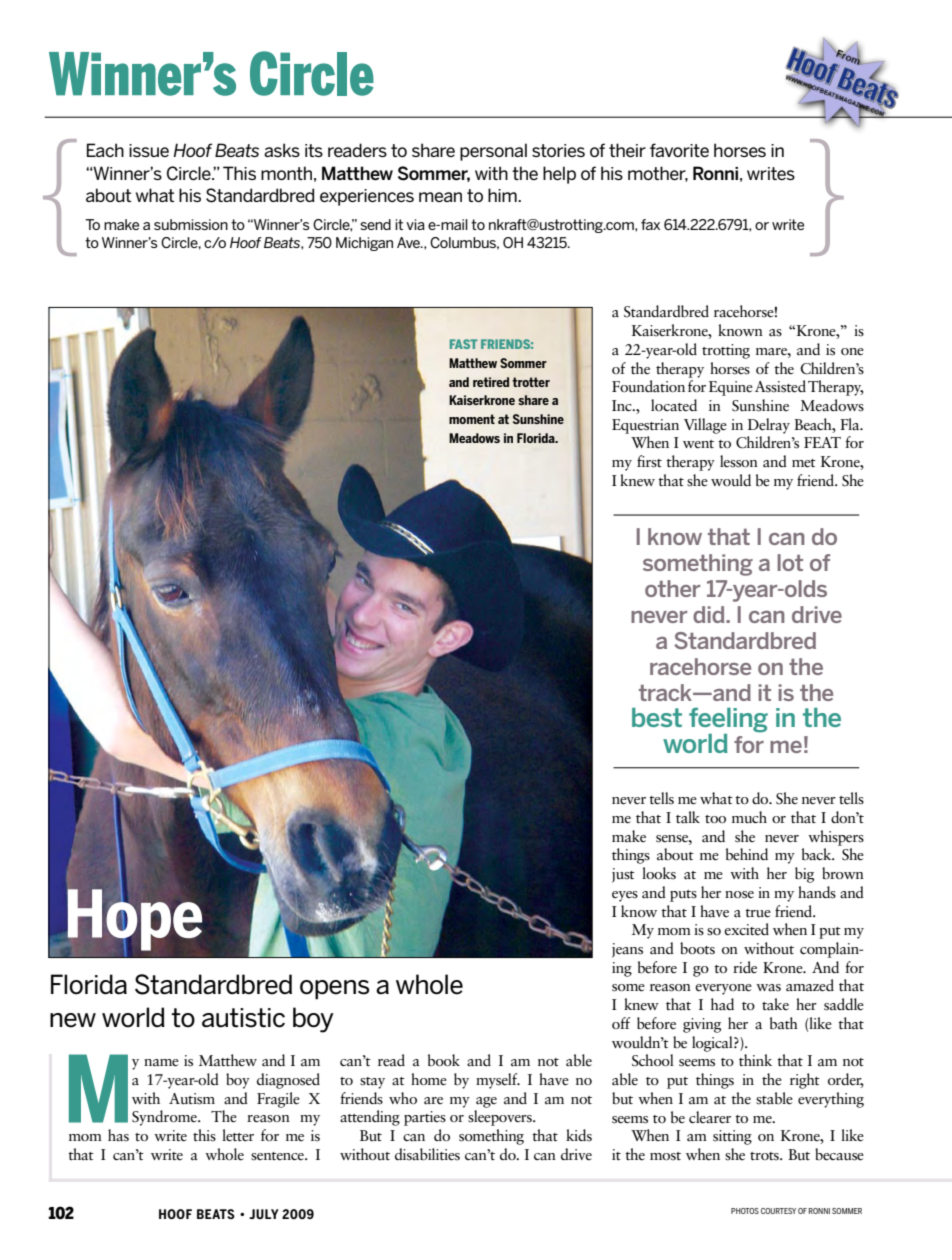 The width and height of the document is (952, 1260). What do you see at coordinates (191, 224) in the document?
I see `submission` at bounding box center [191, 224].
